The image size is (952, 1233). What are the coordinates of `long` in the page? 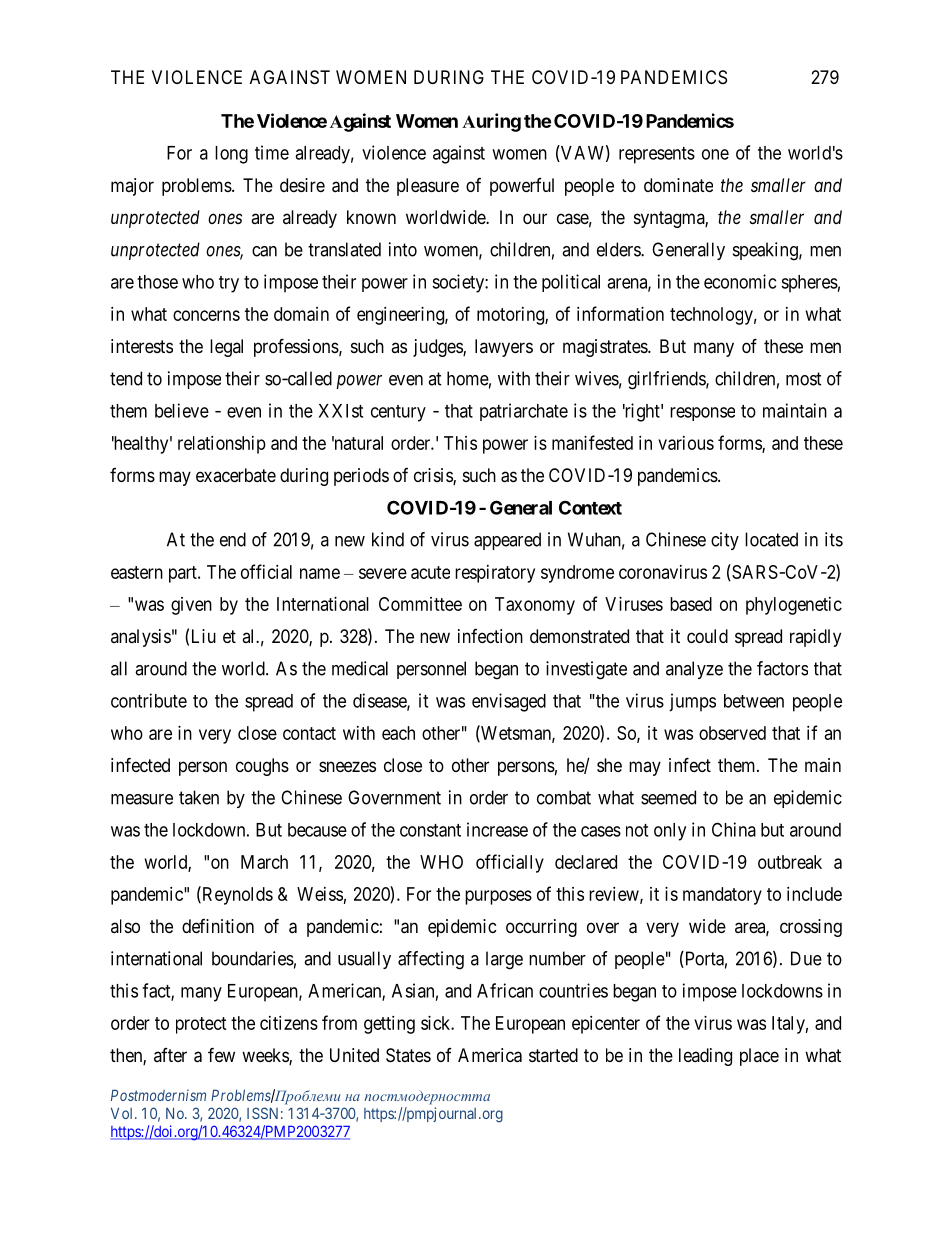 It's located at (231, 155).
